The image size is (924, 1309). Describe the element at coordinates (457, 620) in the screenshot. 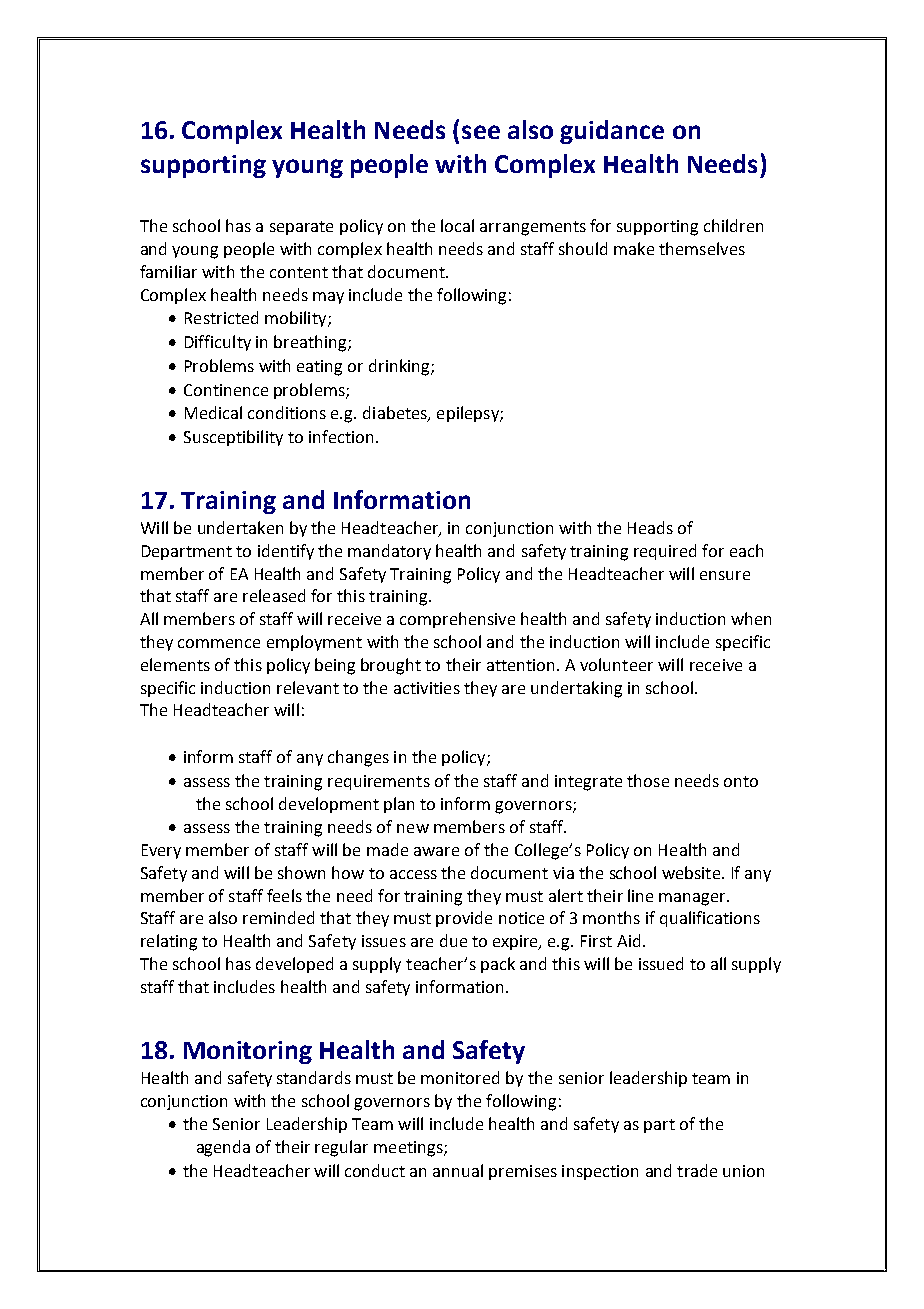

I see `comprehensive` at that location.
